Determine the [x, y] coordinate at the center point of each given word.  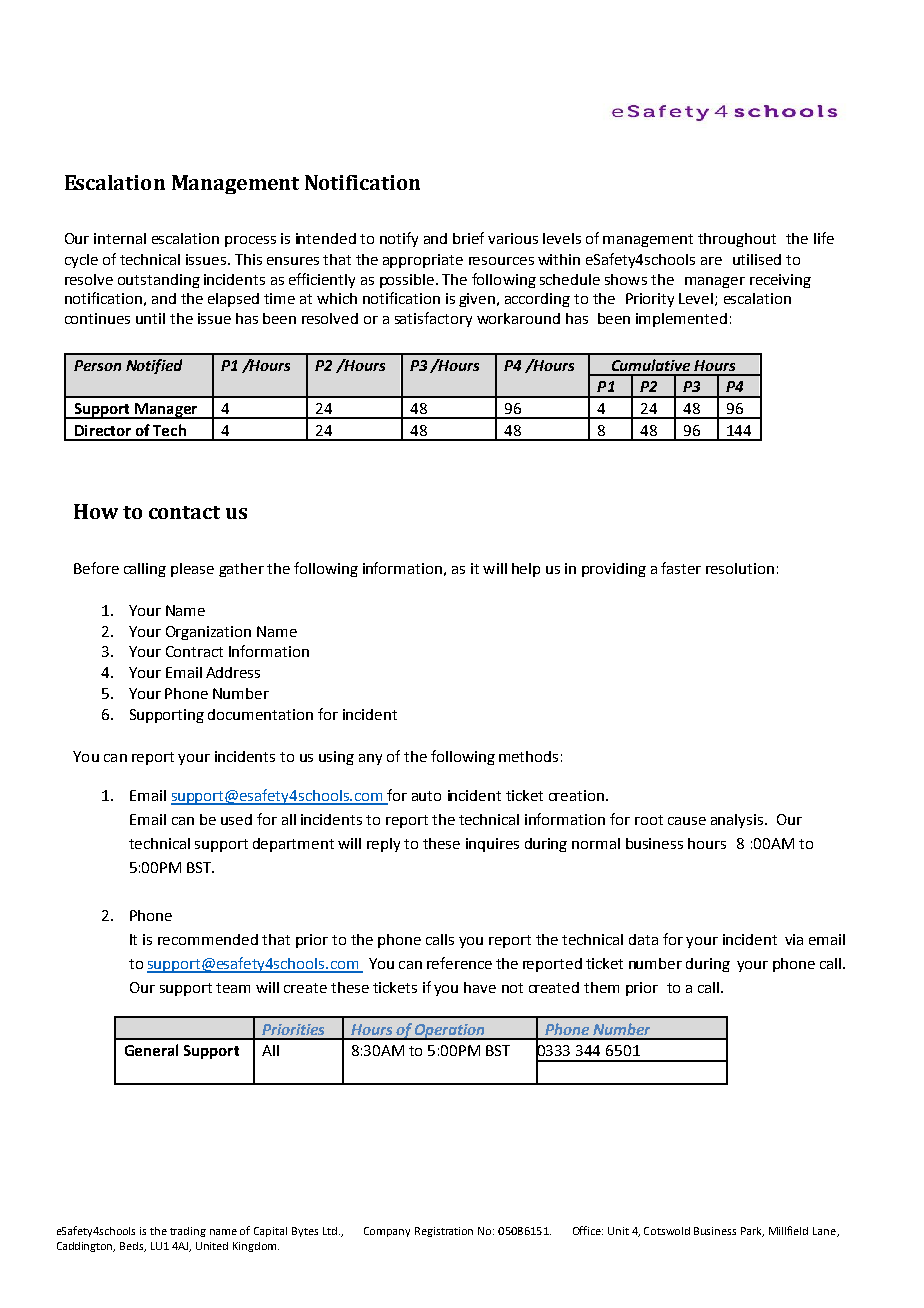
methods [528, 756]
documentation [260, 714]
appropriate [423, 261]
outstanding [159, 281]
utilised [757, 259]
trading [188, 1232]
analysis [738, 821]
